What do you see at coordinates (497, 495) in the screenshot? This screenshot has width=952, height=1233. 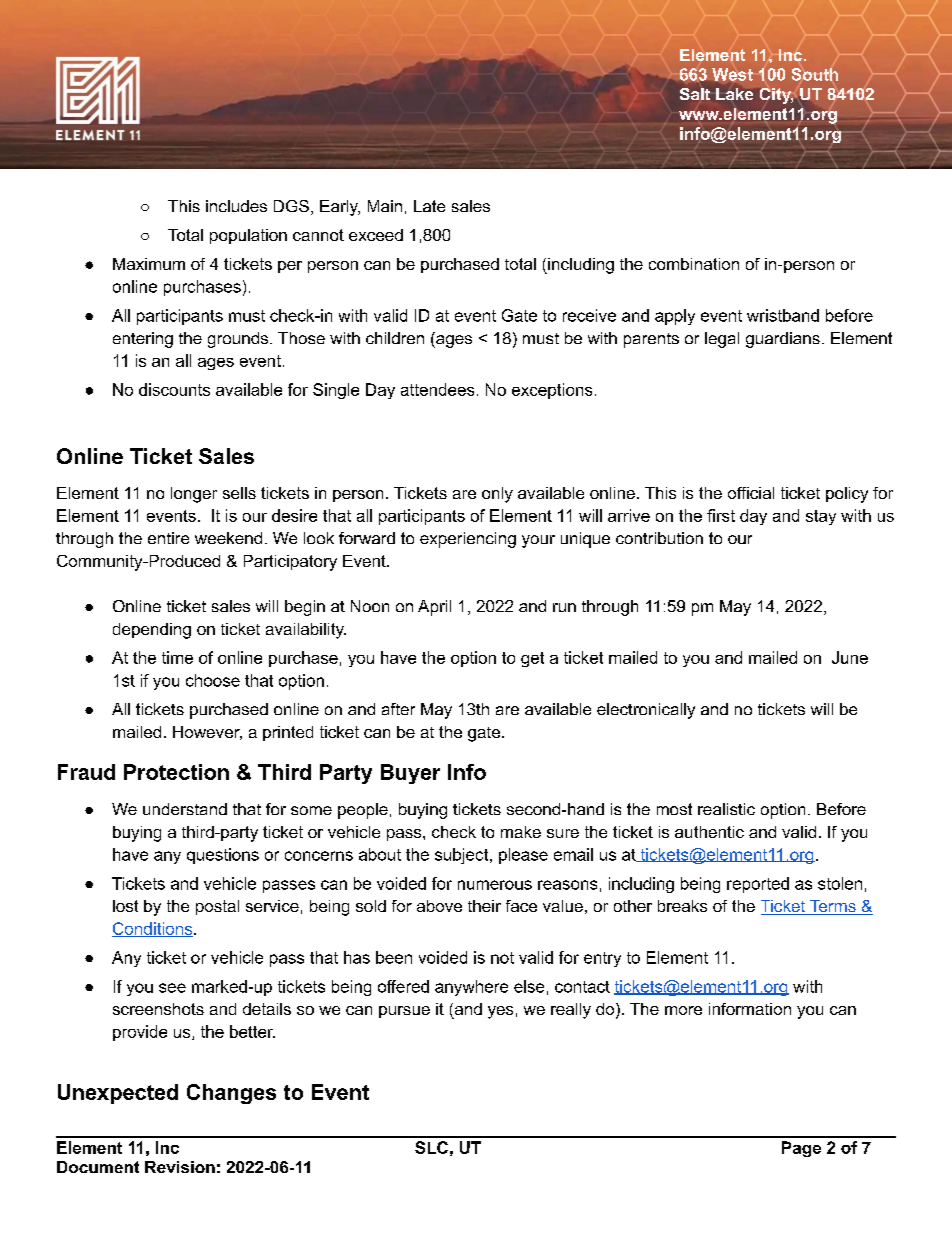 I see `only` at bounding box center [497, 495].
